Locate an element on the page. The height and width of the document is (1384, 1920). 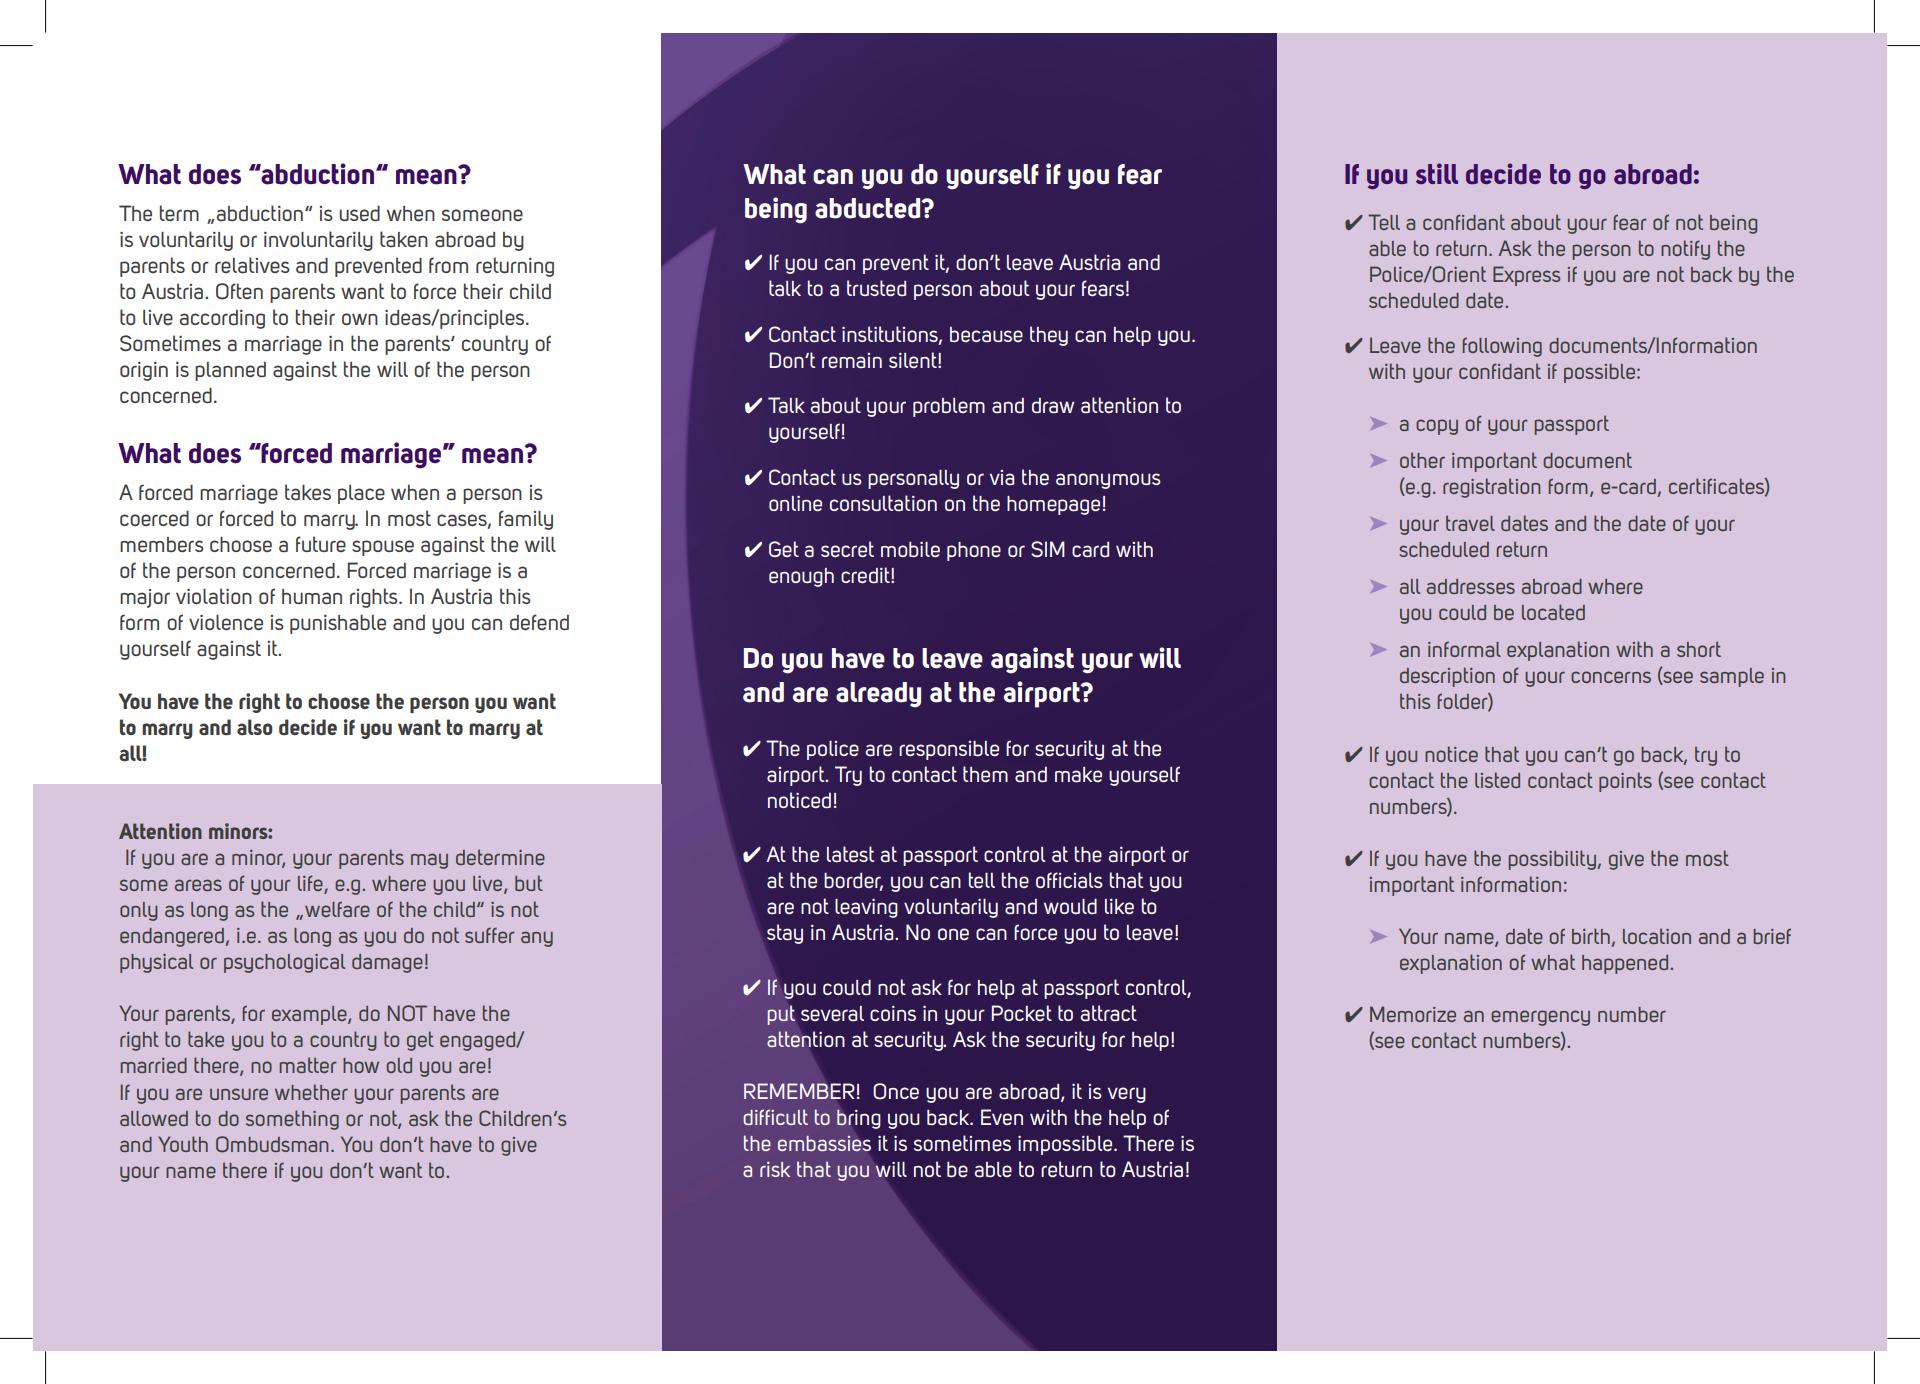
abducted is located at coordinates (869, 208).
